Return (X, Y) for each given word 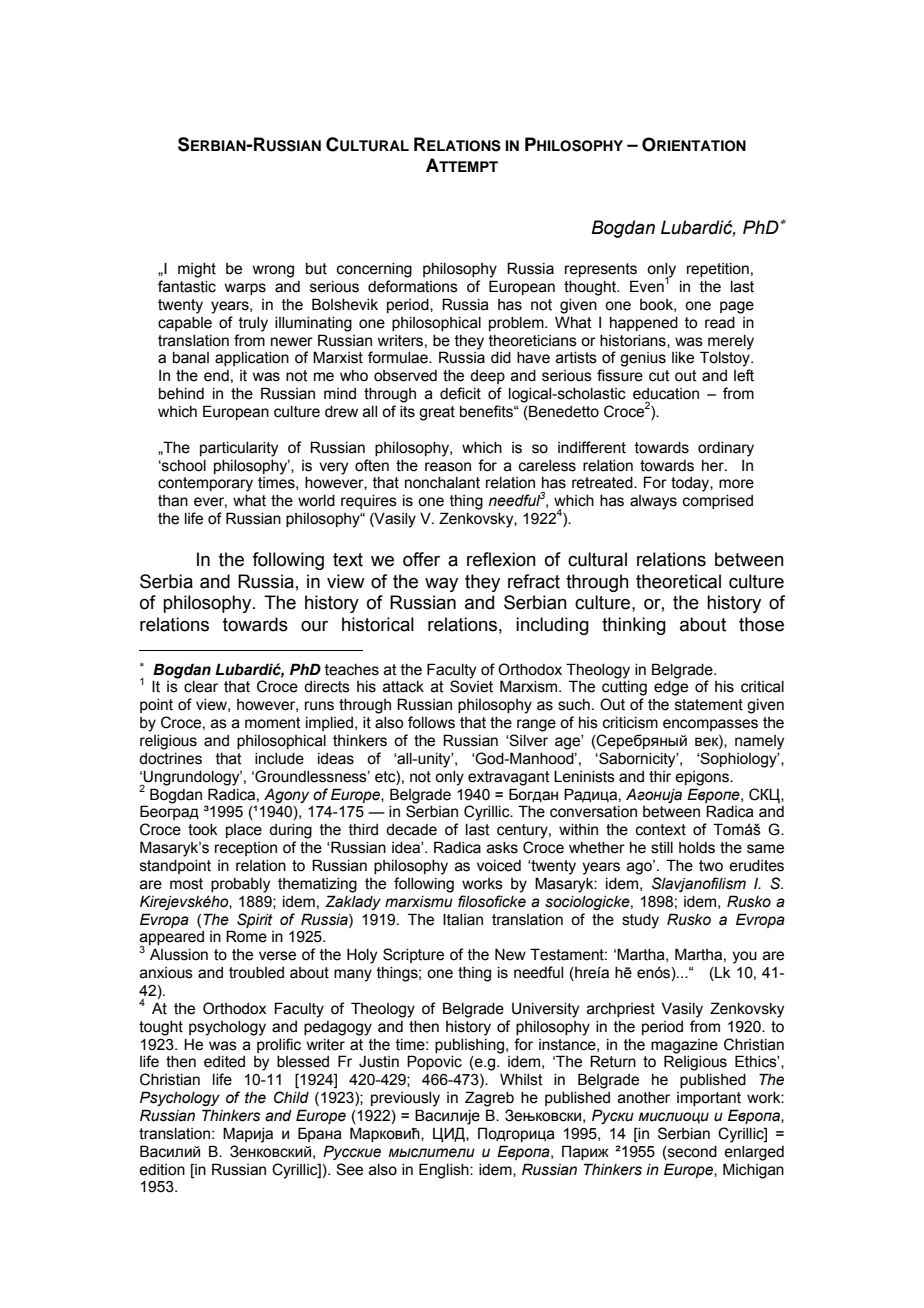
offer (421, 559)
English (445, 1171)
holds (697, 848)
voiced (499, 866)
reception (246, 849)
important (709, 1099)
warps (245, 289)
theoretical (678, 581)
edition (162, 1170)
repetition (718, 270)
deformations (413, 286)
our (314, 626)
